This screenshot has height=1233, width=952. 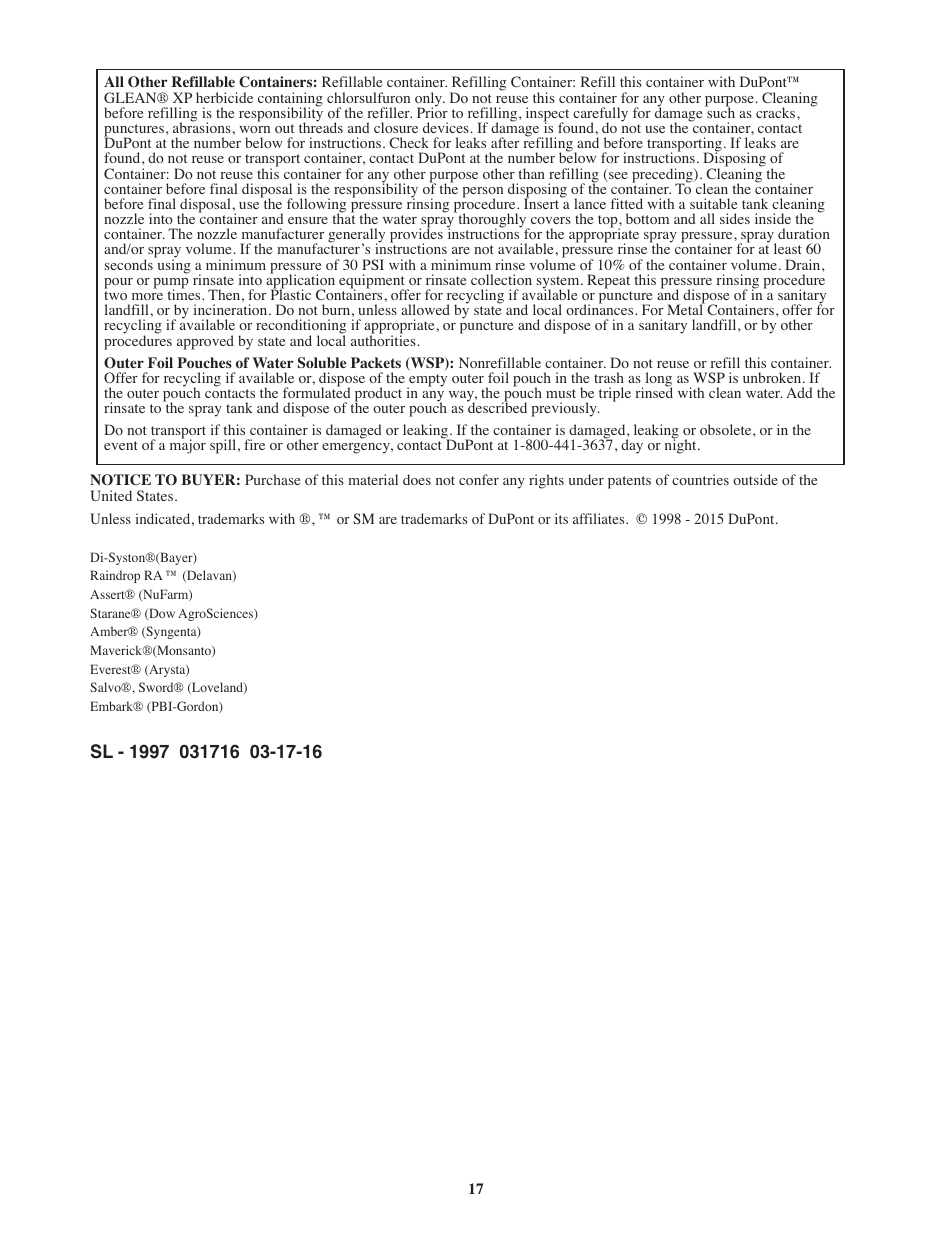 I want to click on empty, so click(x=427, y=381).
